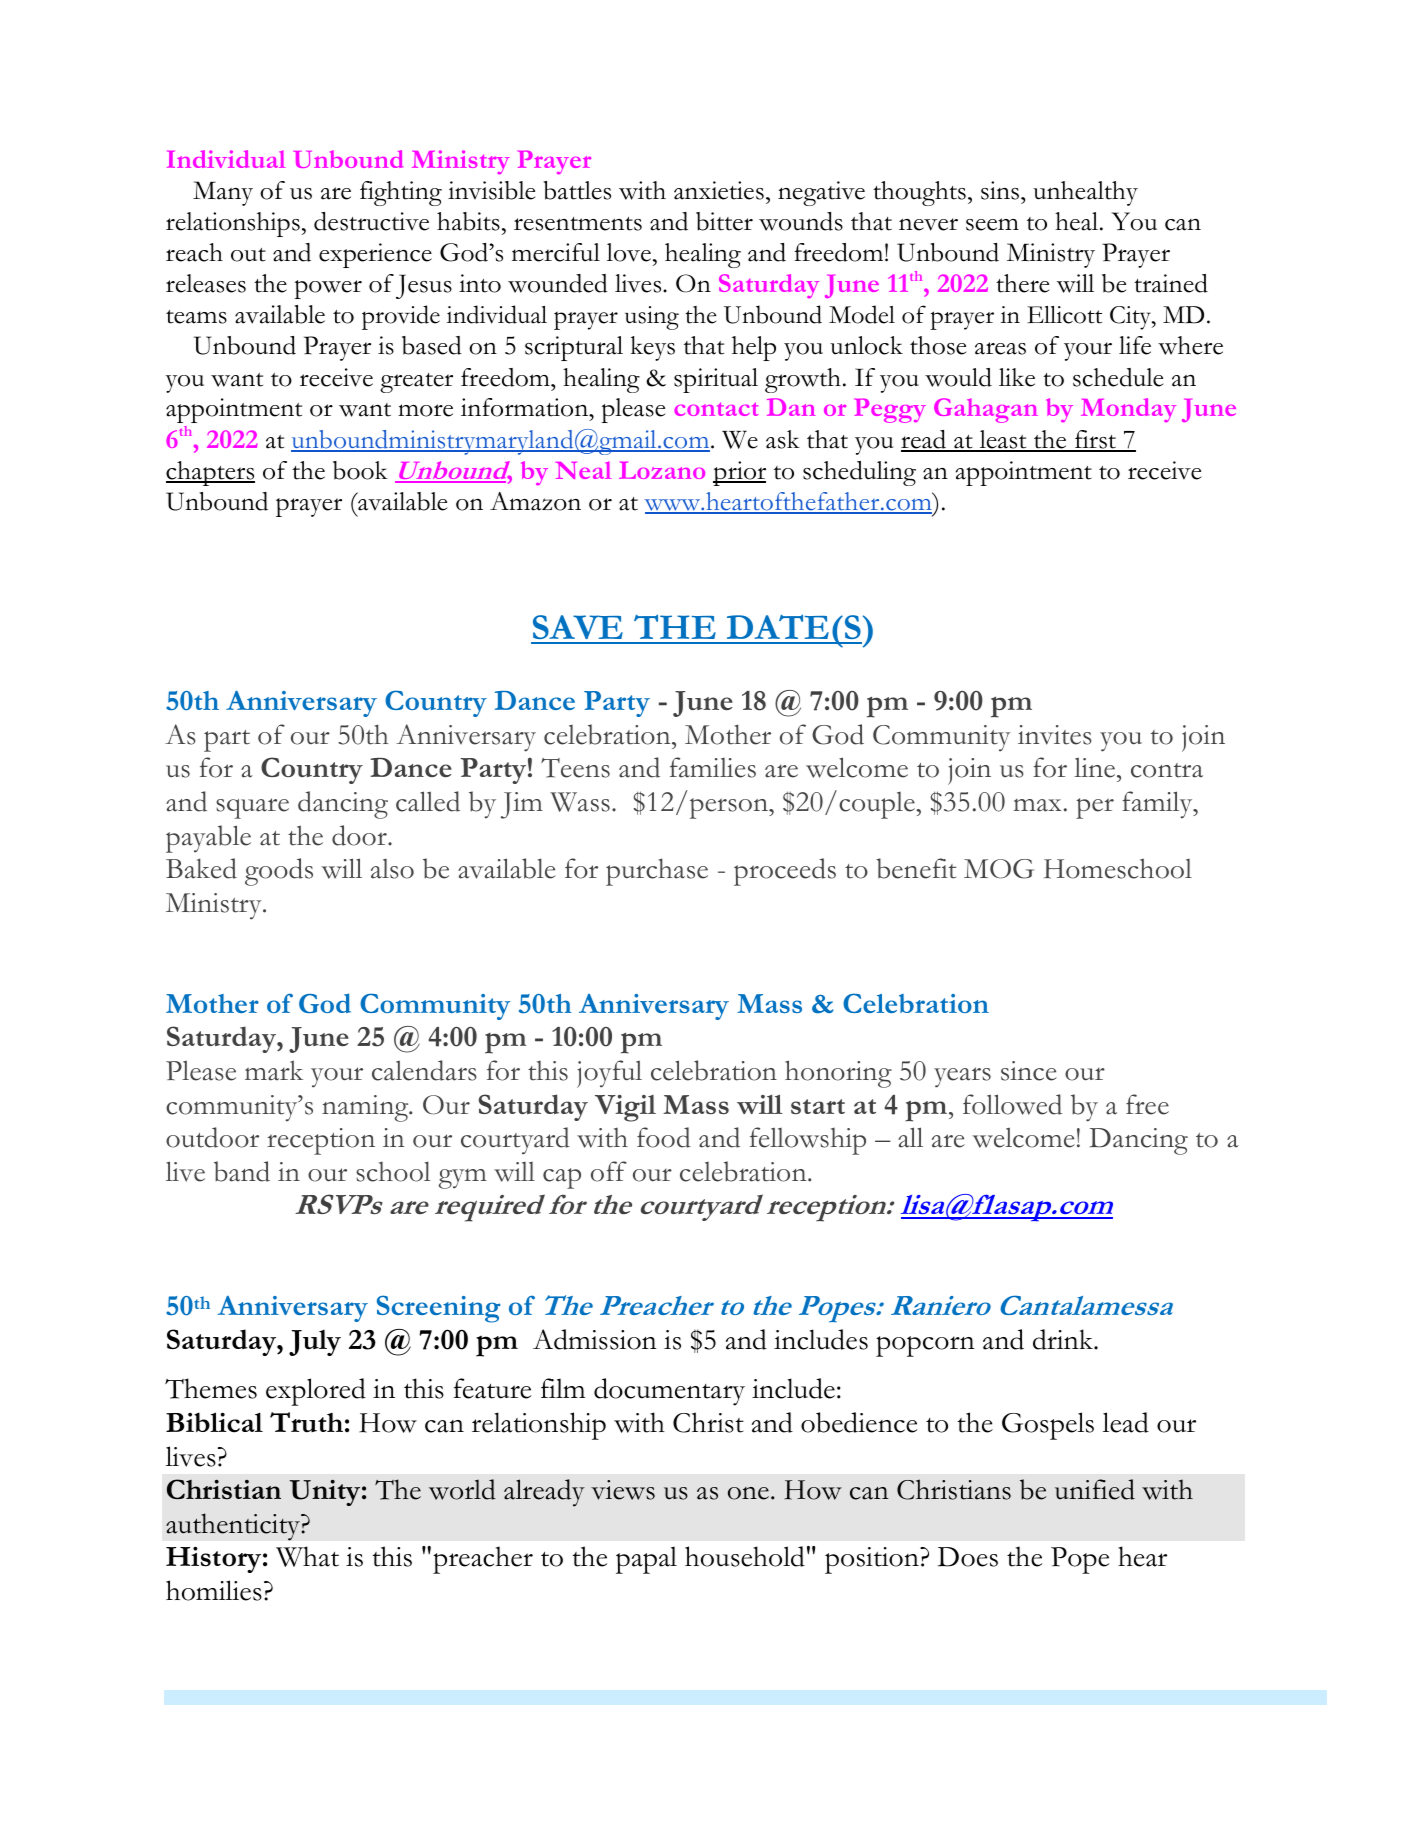 The width and height of the screenshot is (1407, 1821). Describe the element at coordinates (274, 1070) in the screenshot. I see `mark` at that location.
